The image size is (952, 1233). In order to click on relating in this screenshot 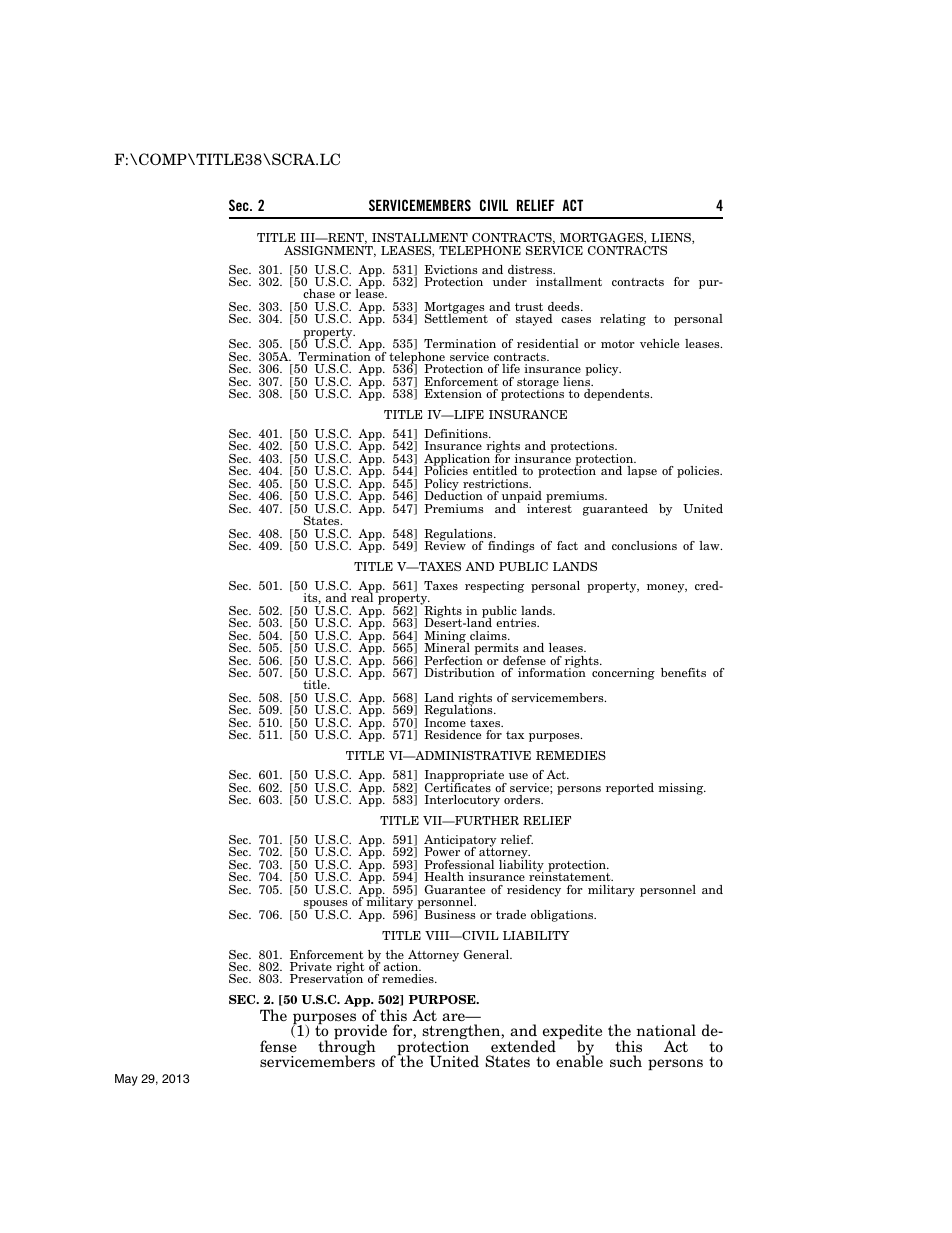, I will do `click(623, 320)`.
